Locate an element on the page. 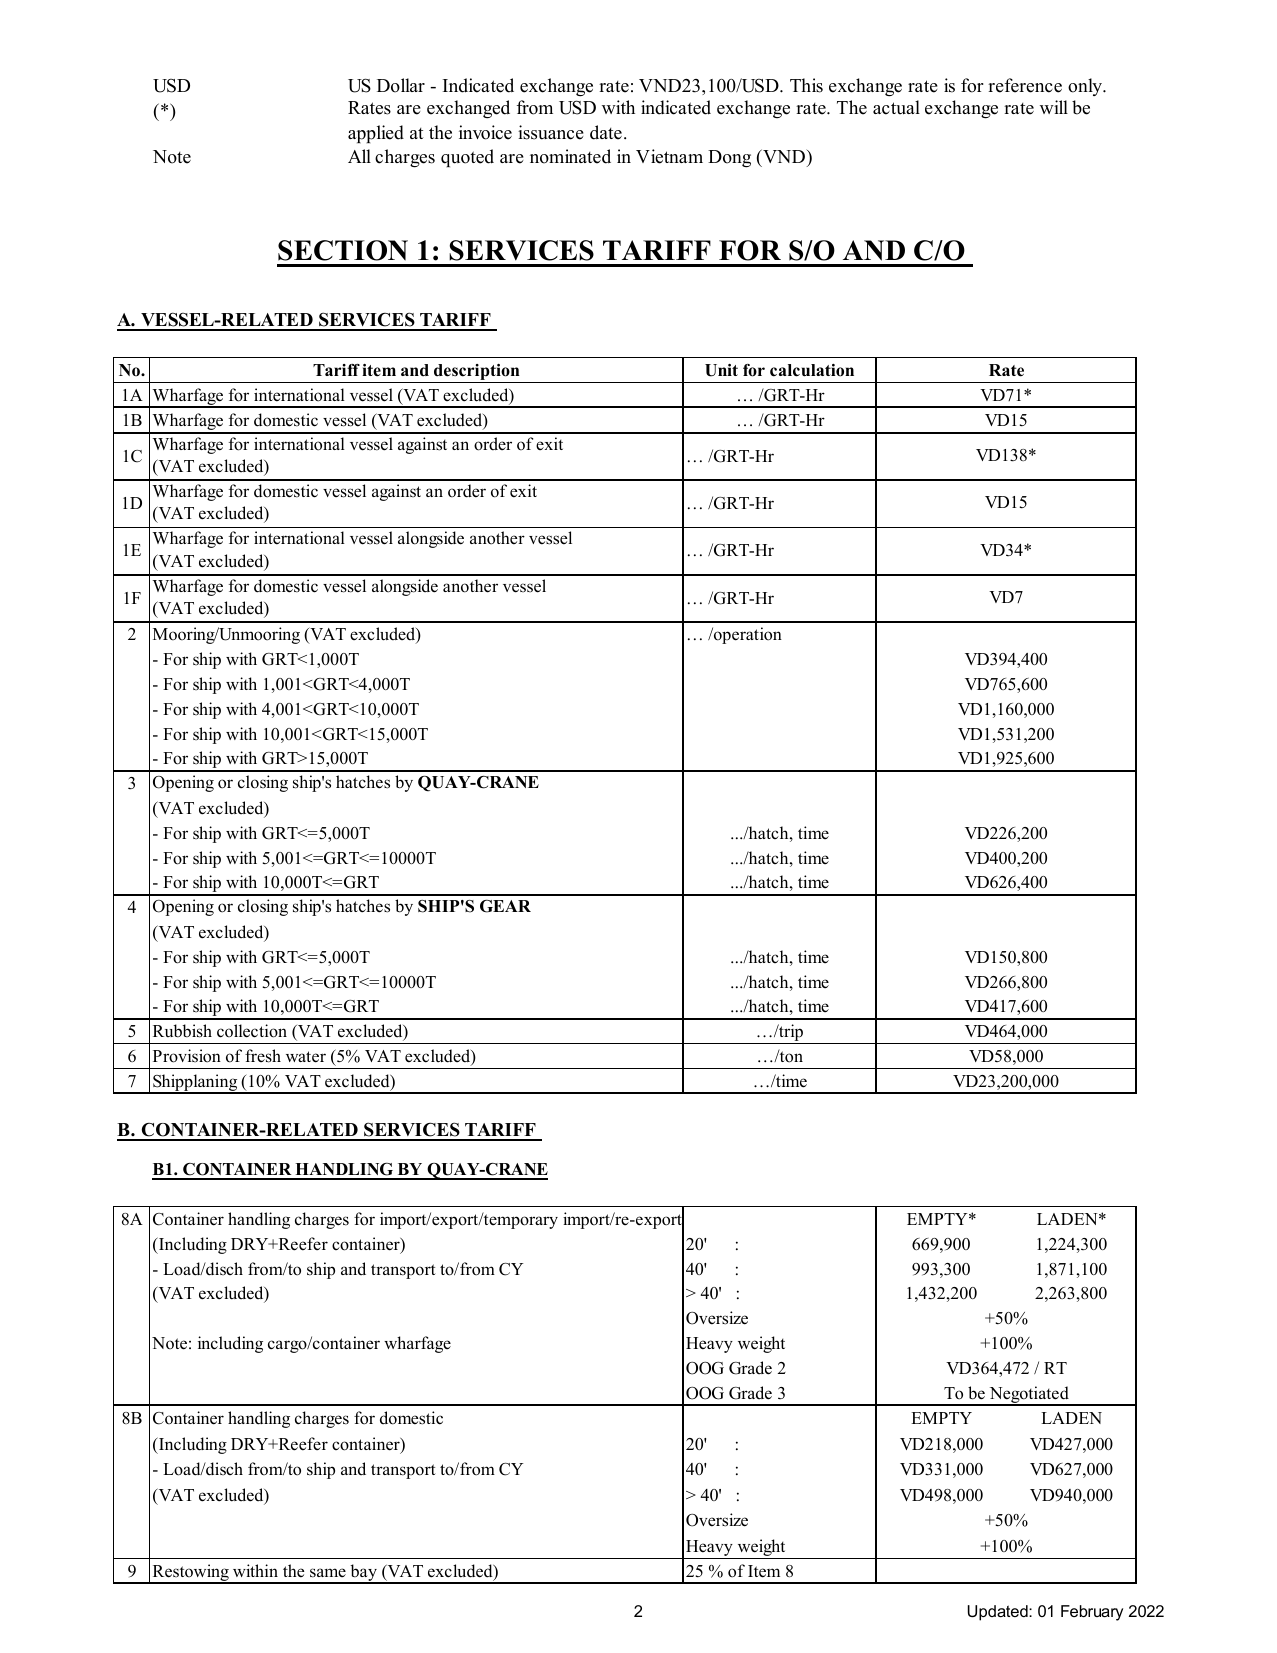 Image resolution: width=1277 pixels, height=1653 pixels. Vietnam is located at coordinates (669, 156).
